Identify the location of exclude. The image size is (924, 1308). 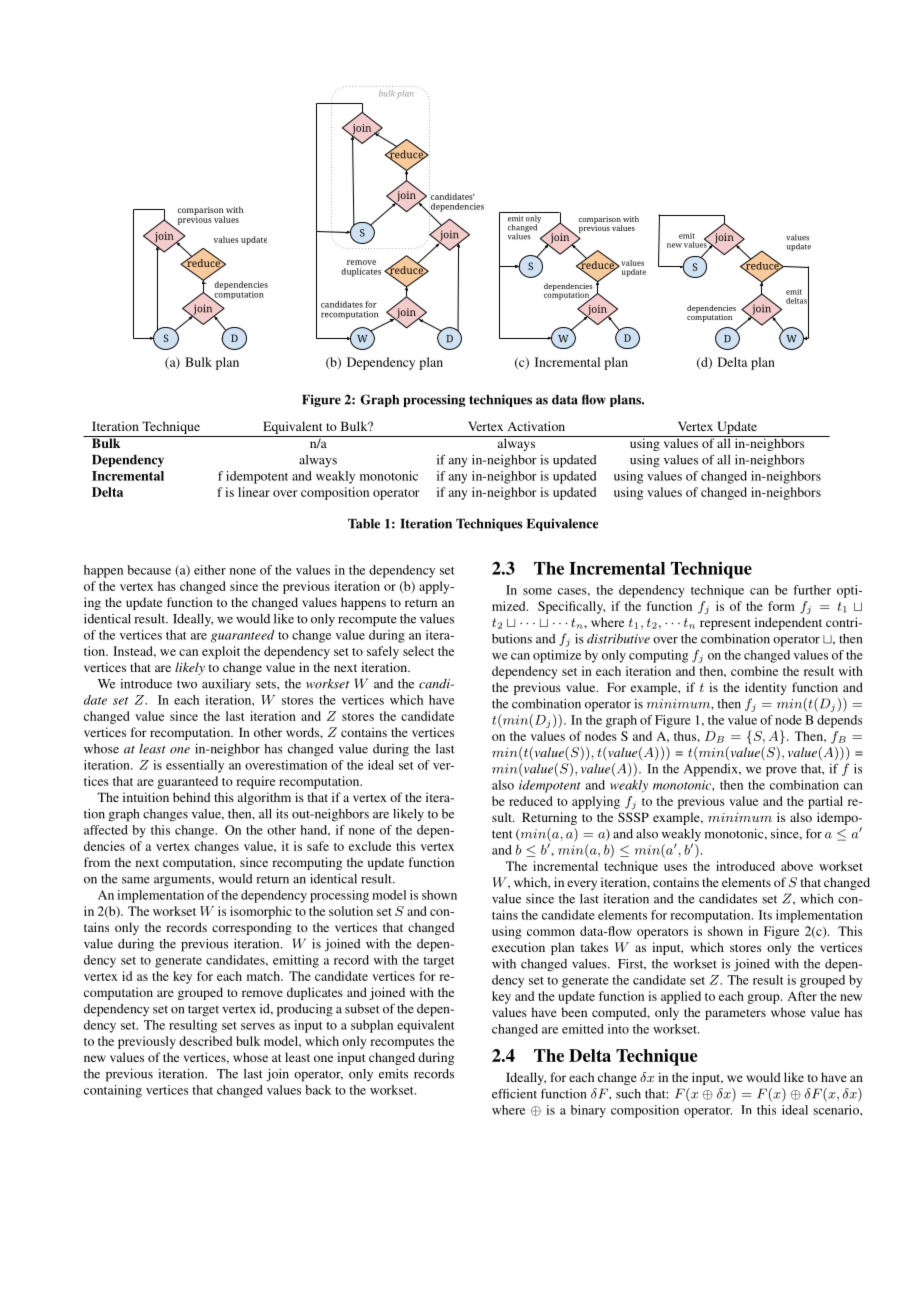
(370, 846).
